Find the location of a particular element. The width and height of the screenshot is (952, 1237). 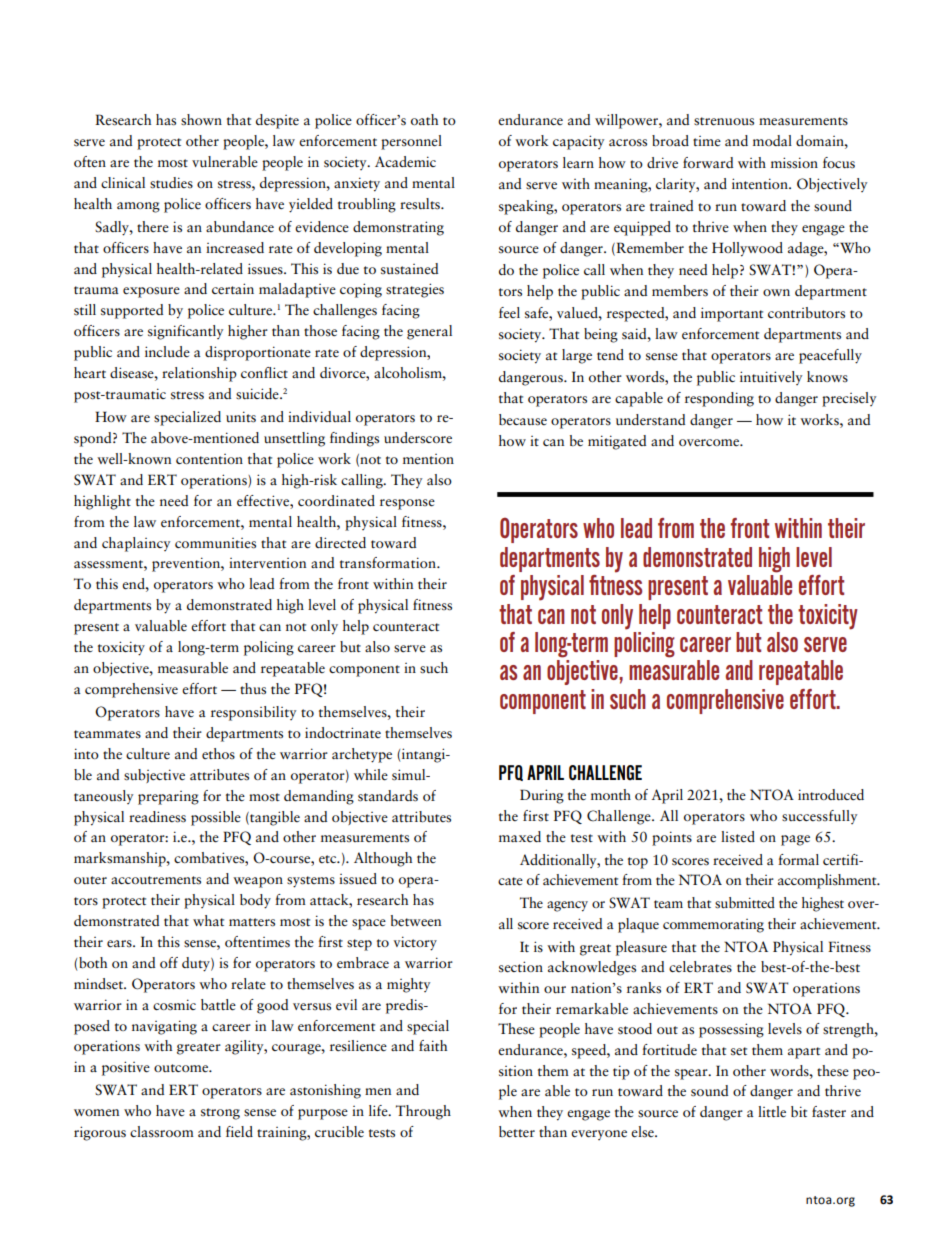

modal is located at coordinates (772, 140).
